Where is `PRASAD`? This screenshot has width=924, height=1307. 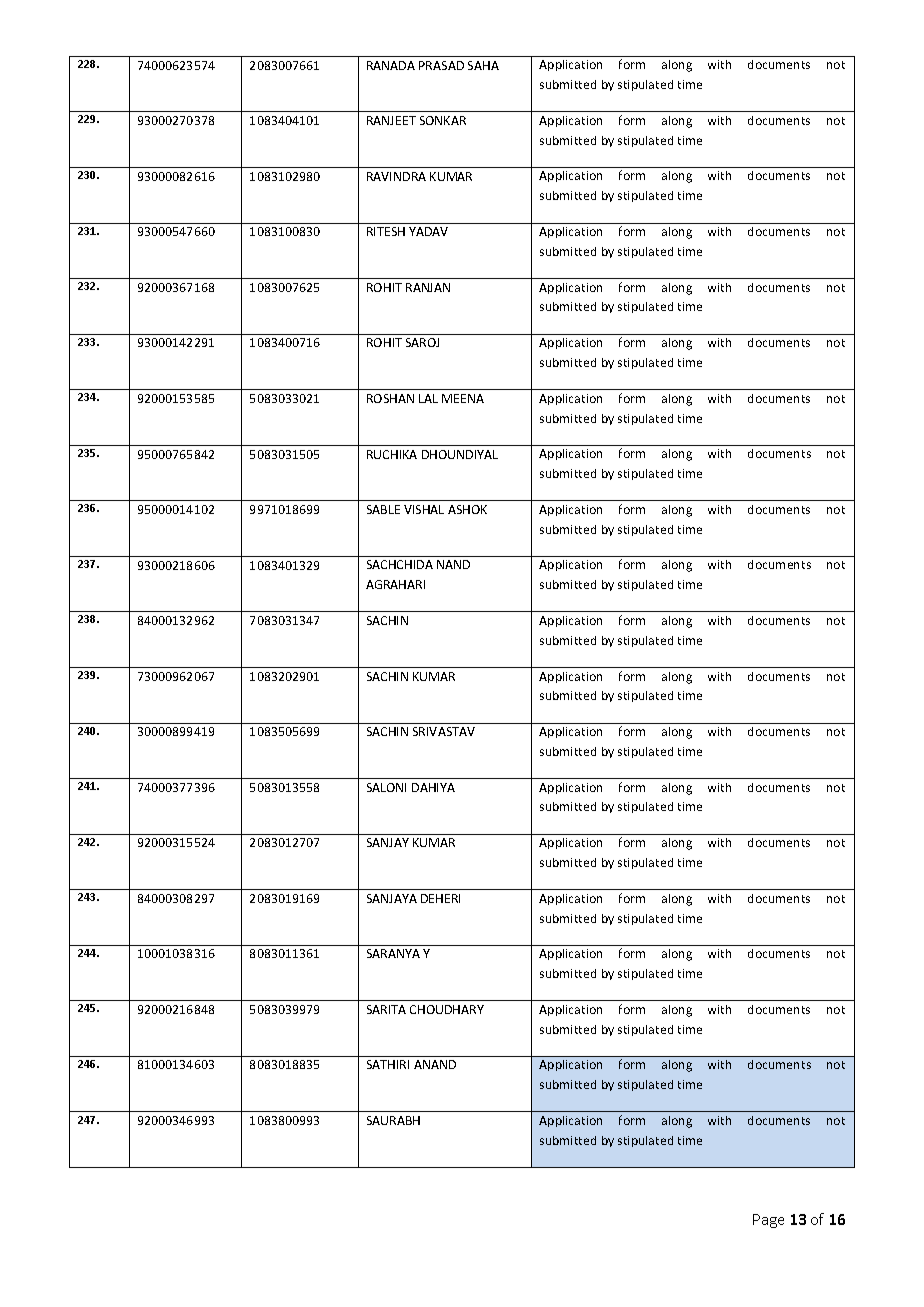 PRASAD is located at coordinates (441, 65).
